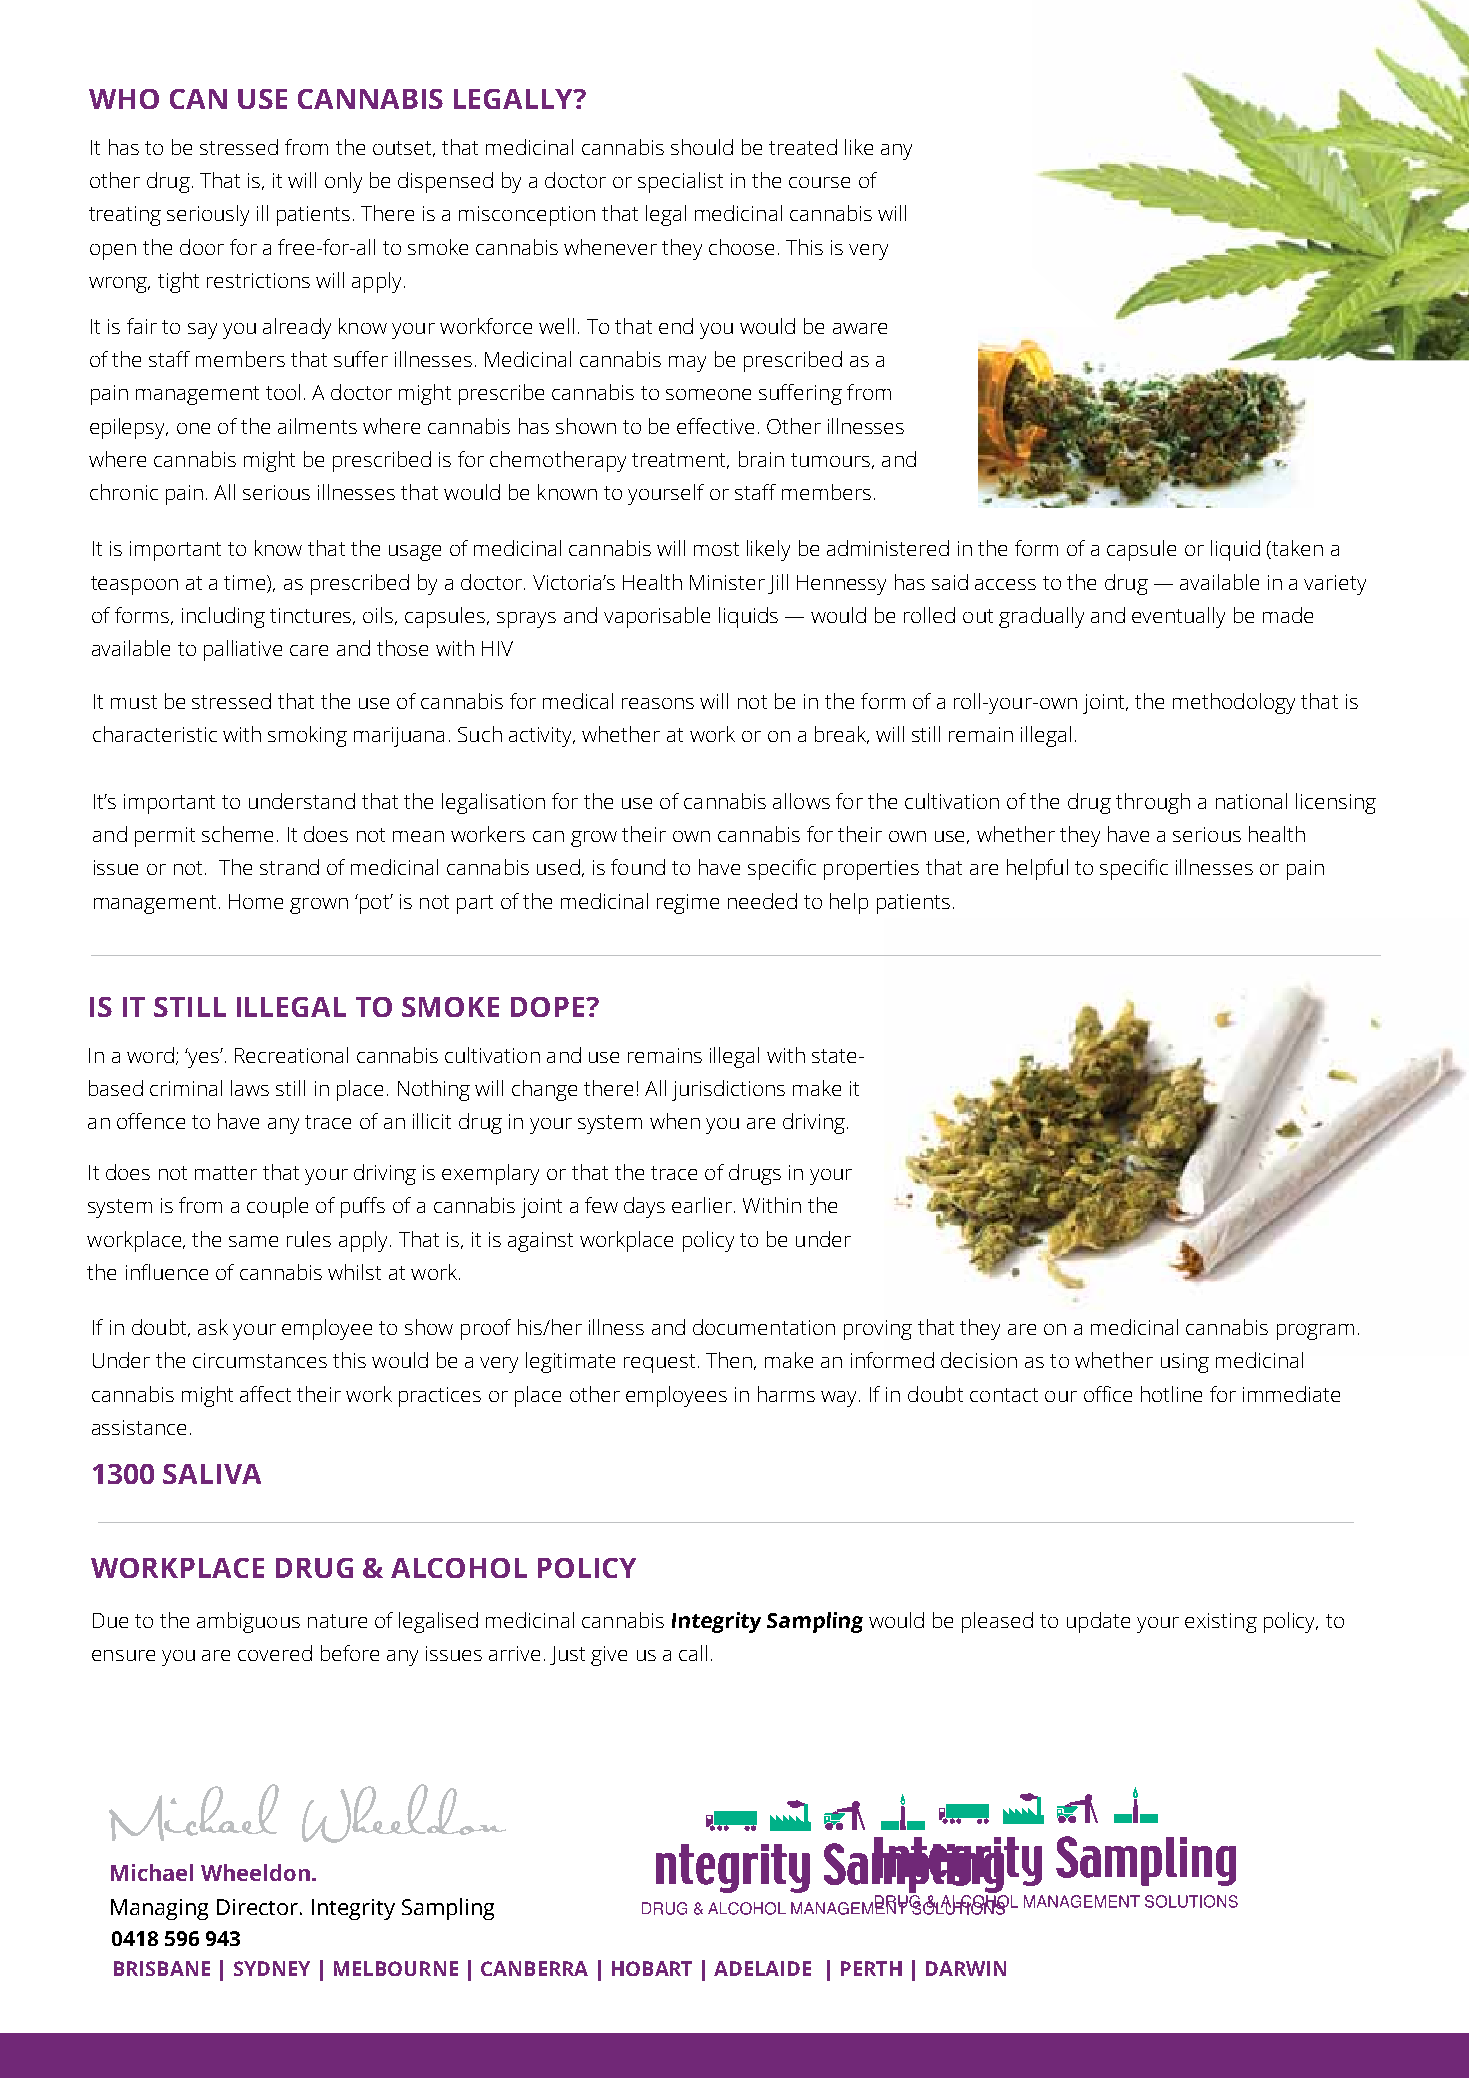  I want to click on specialist, so click(680, 182).
